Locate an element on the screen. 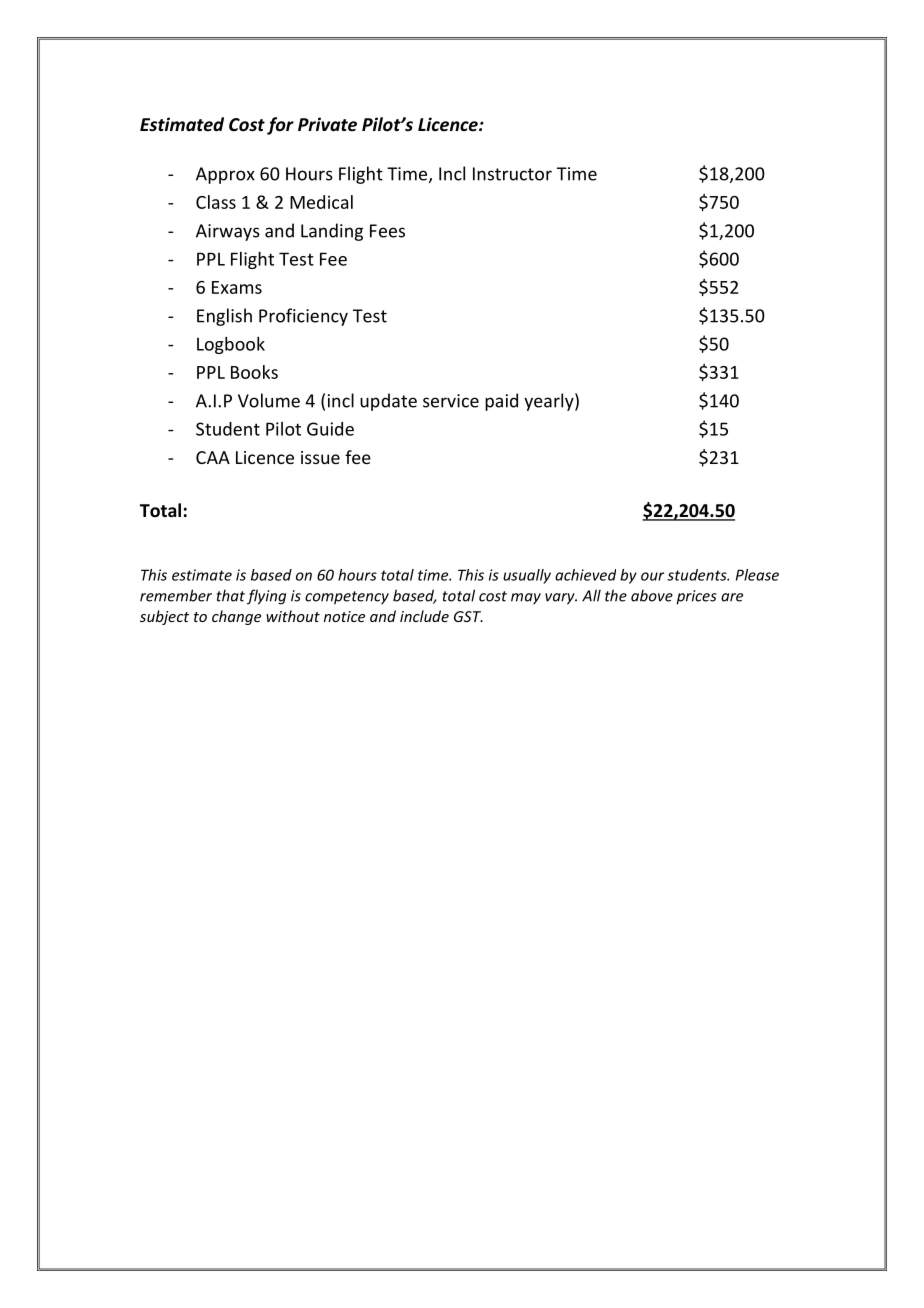 The image size is (924, 1308). prices is located at coordinates (696, 597).
